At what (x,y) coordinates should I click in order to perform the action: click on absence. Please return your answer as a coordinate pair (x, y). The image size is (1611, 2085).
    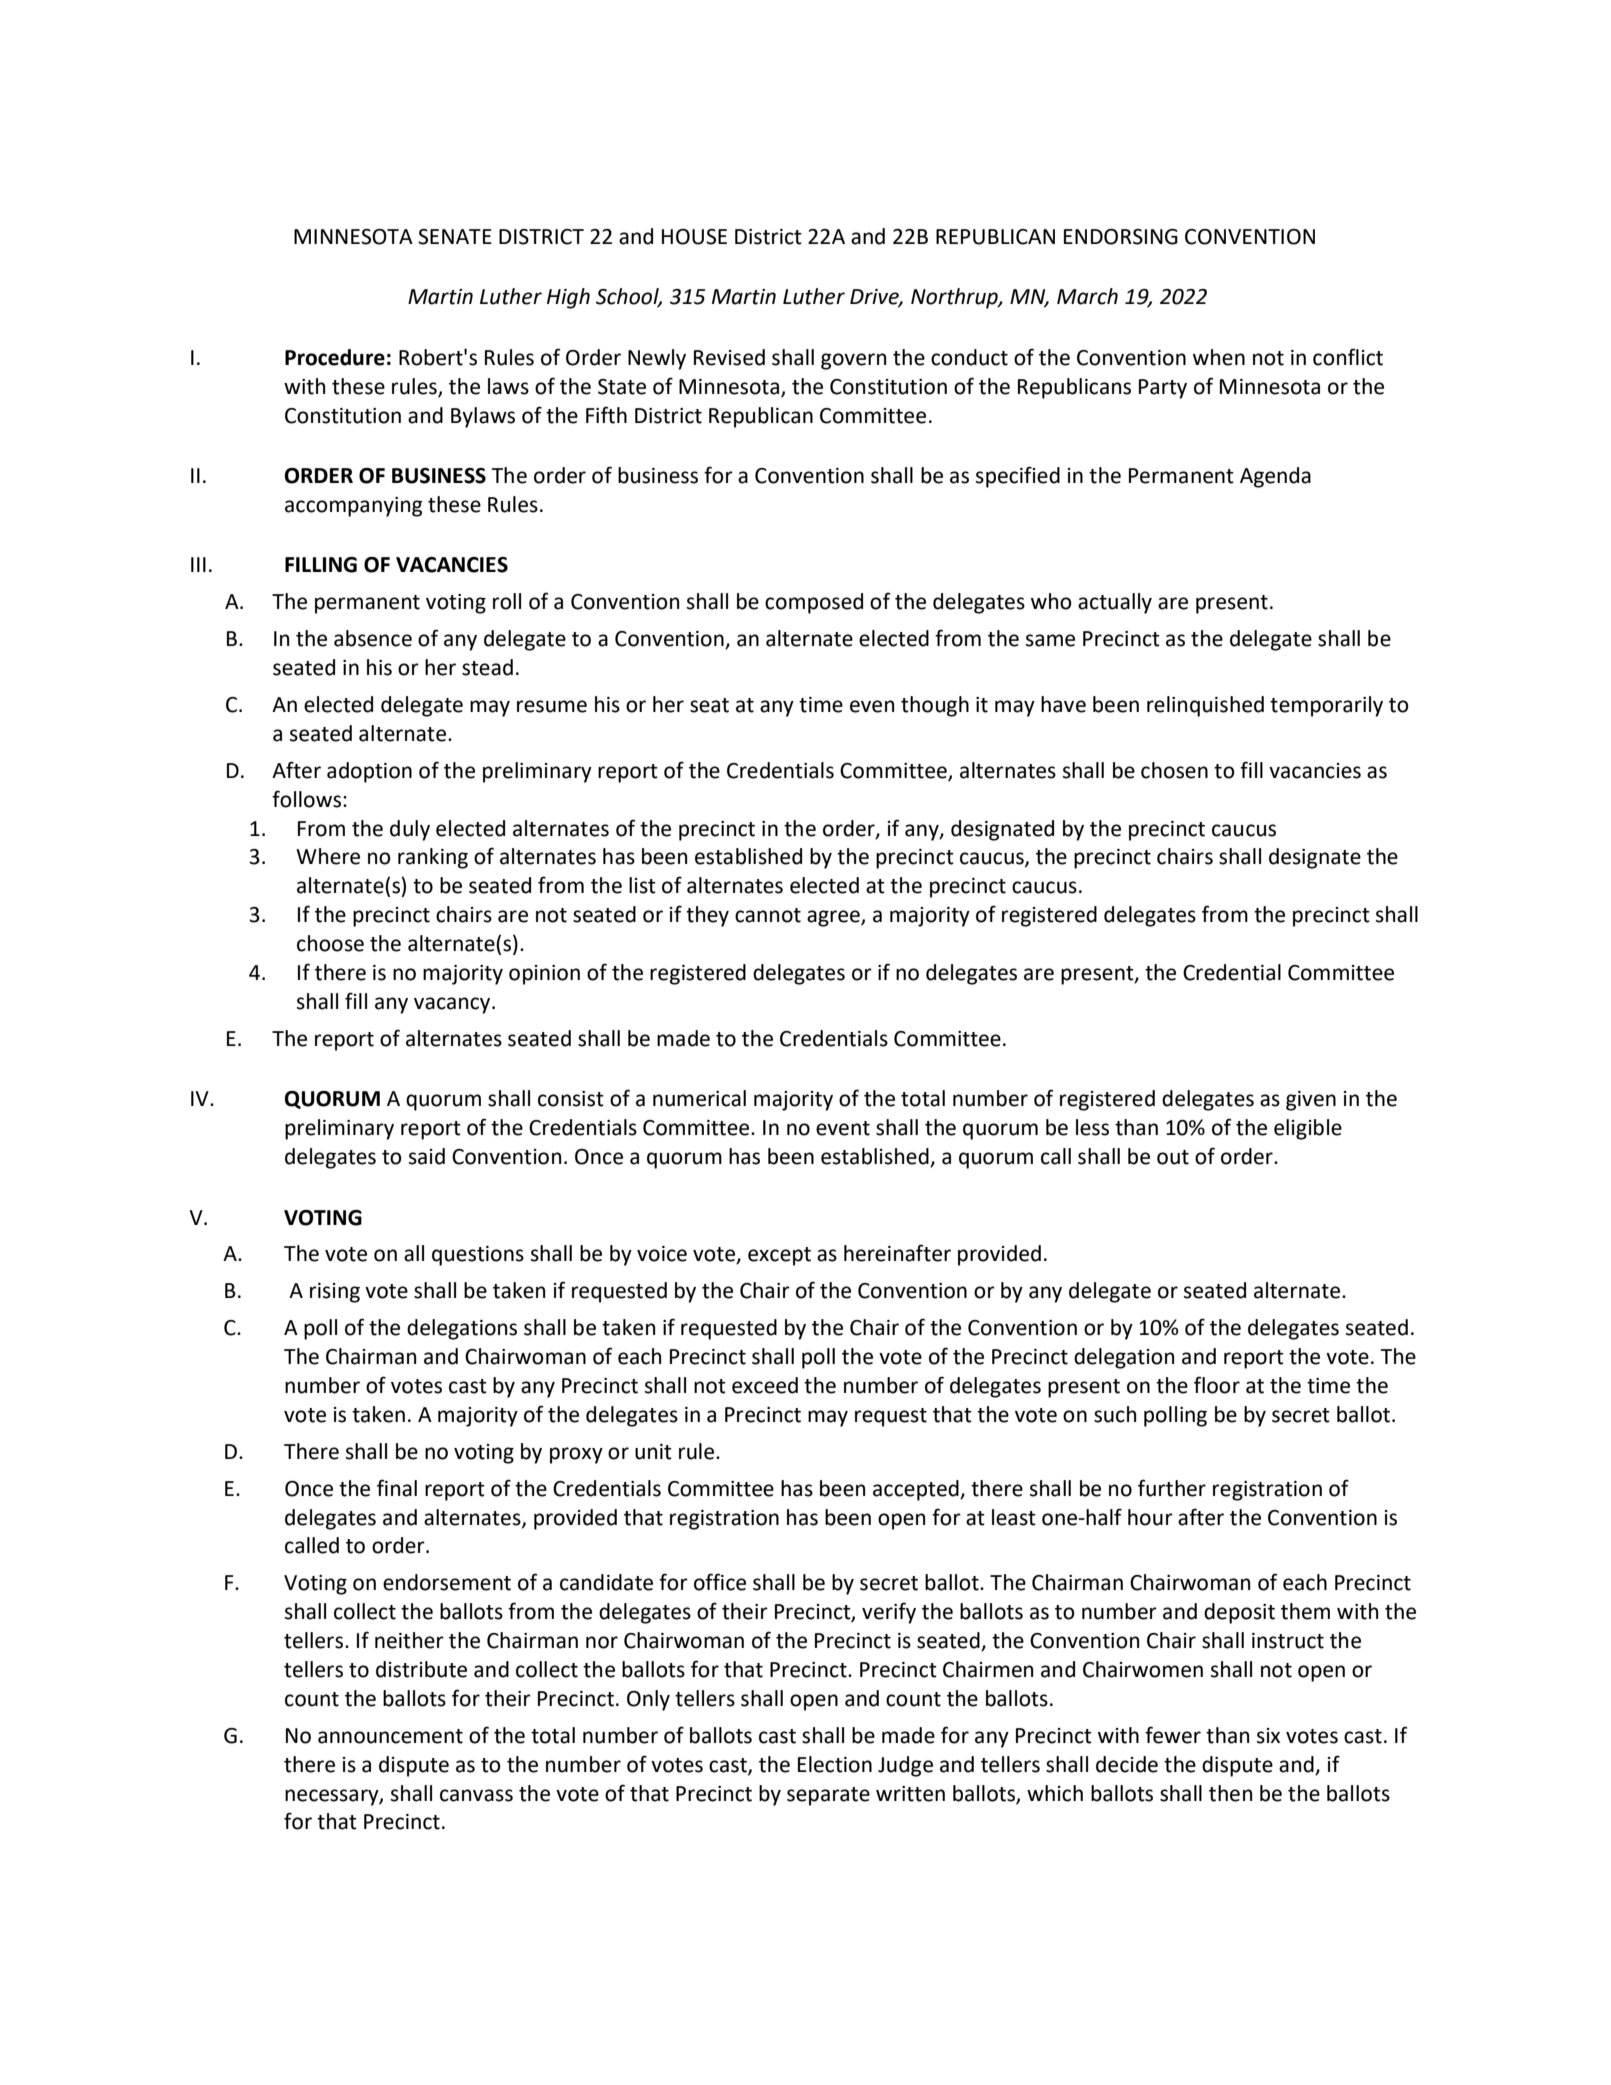
    Looking at the image, I should click on (373, 638).
